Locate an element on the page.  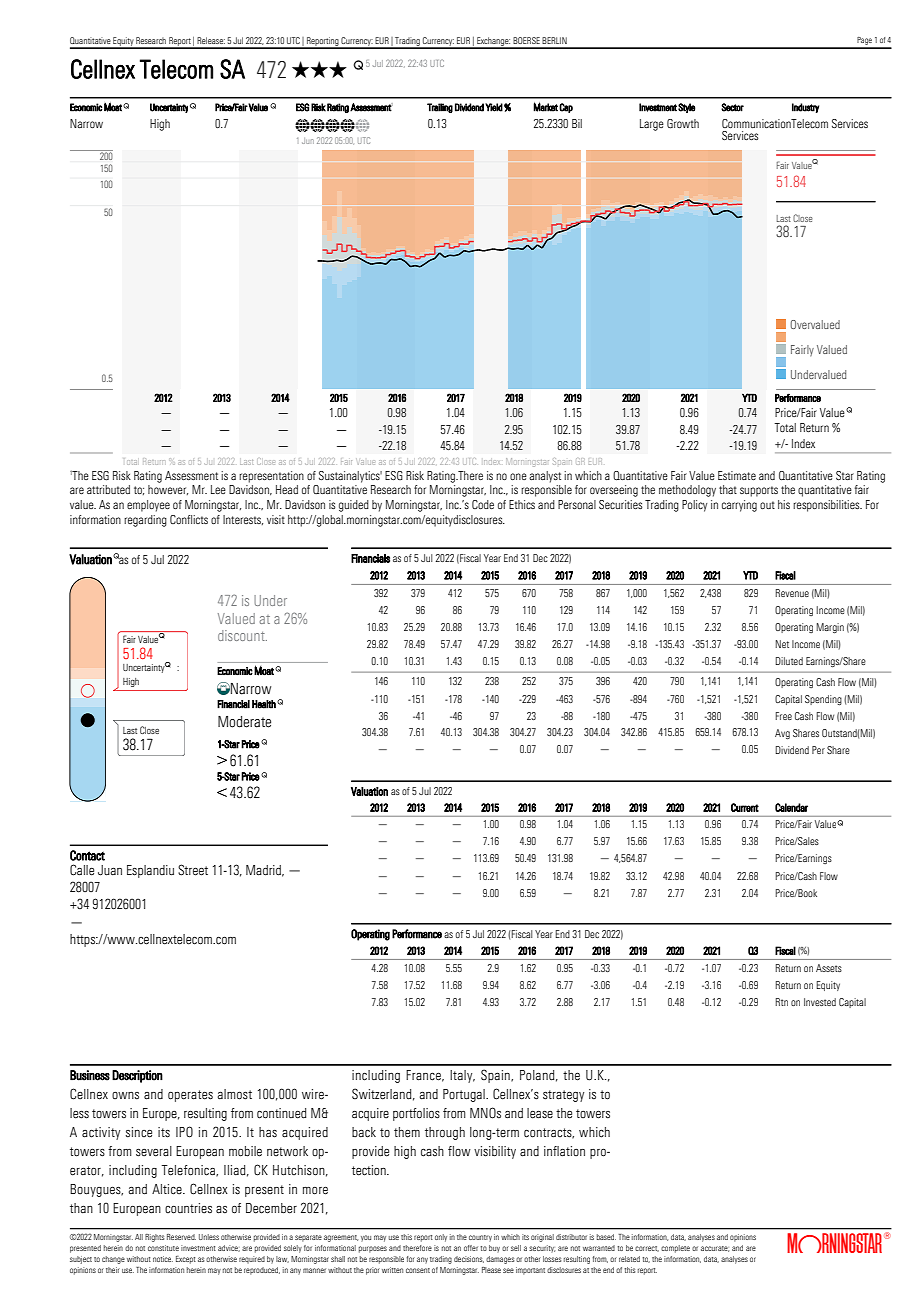
however is located at coordinates (168, 490).
